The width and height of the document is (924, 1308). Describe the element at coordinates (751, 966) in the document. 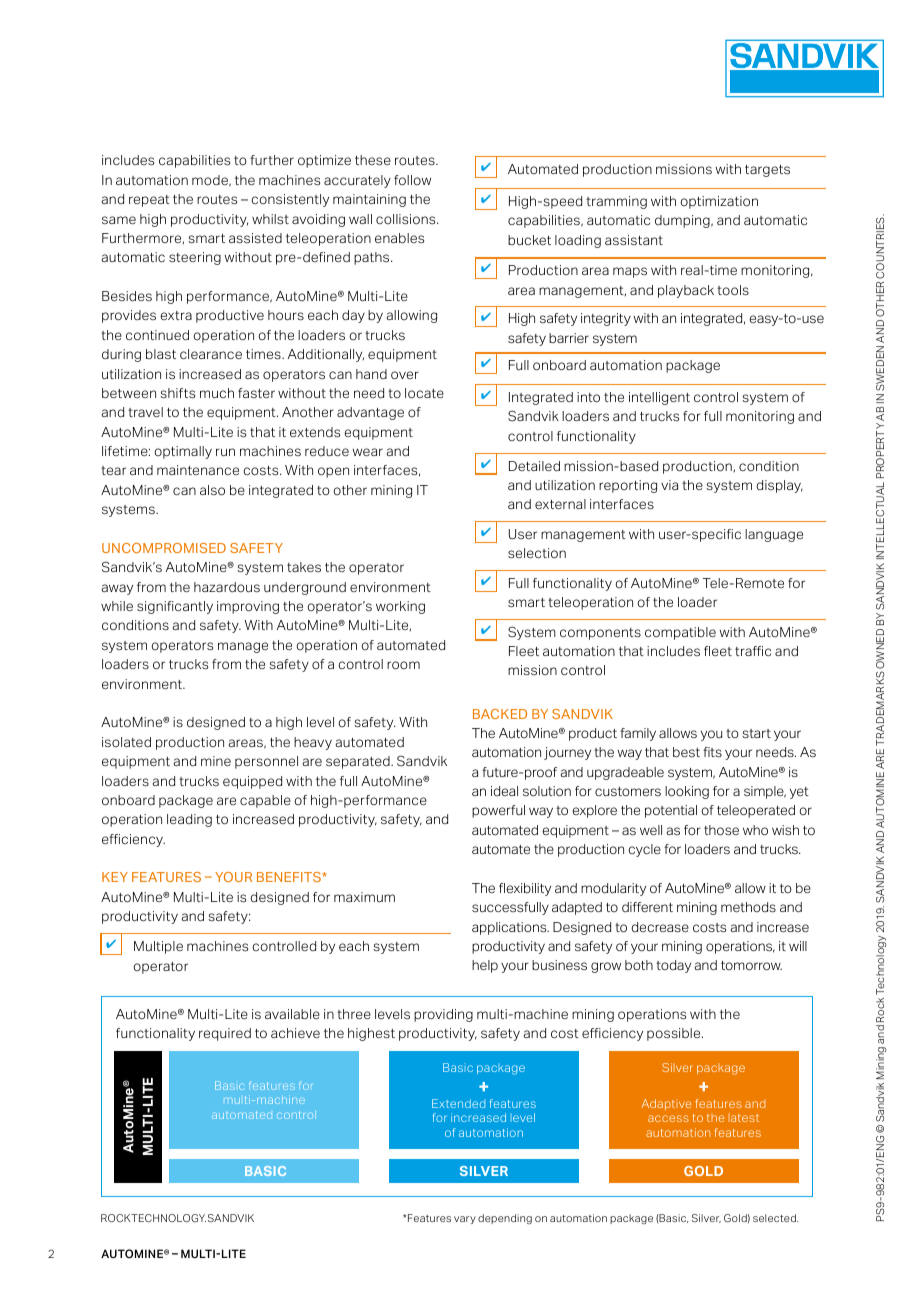

I see `tomorrow` at that location.
